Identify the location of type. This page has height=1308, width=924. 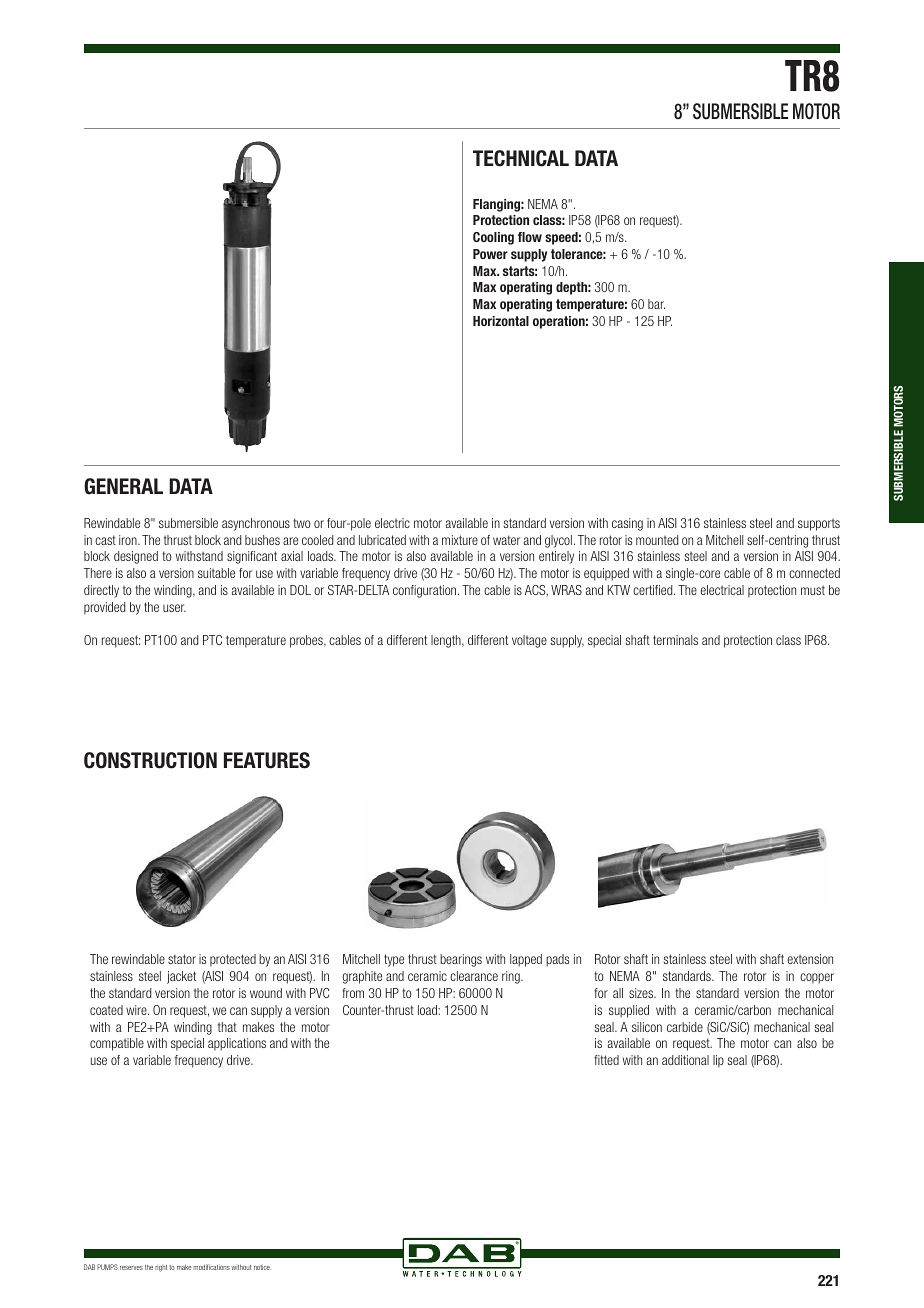
(394, 960).
